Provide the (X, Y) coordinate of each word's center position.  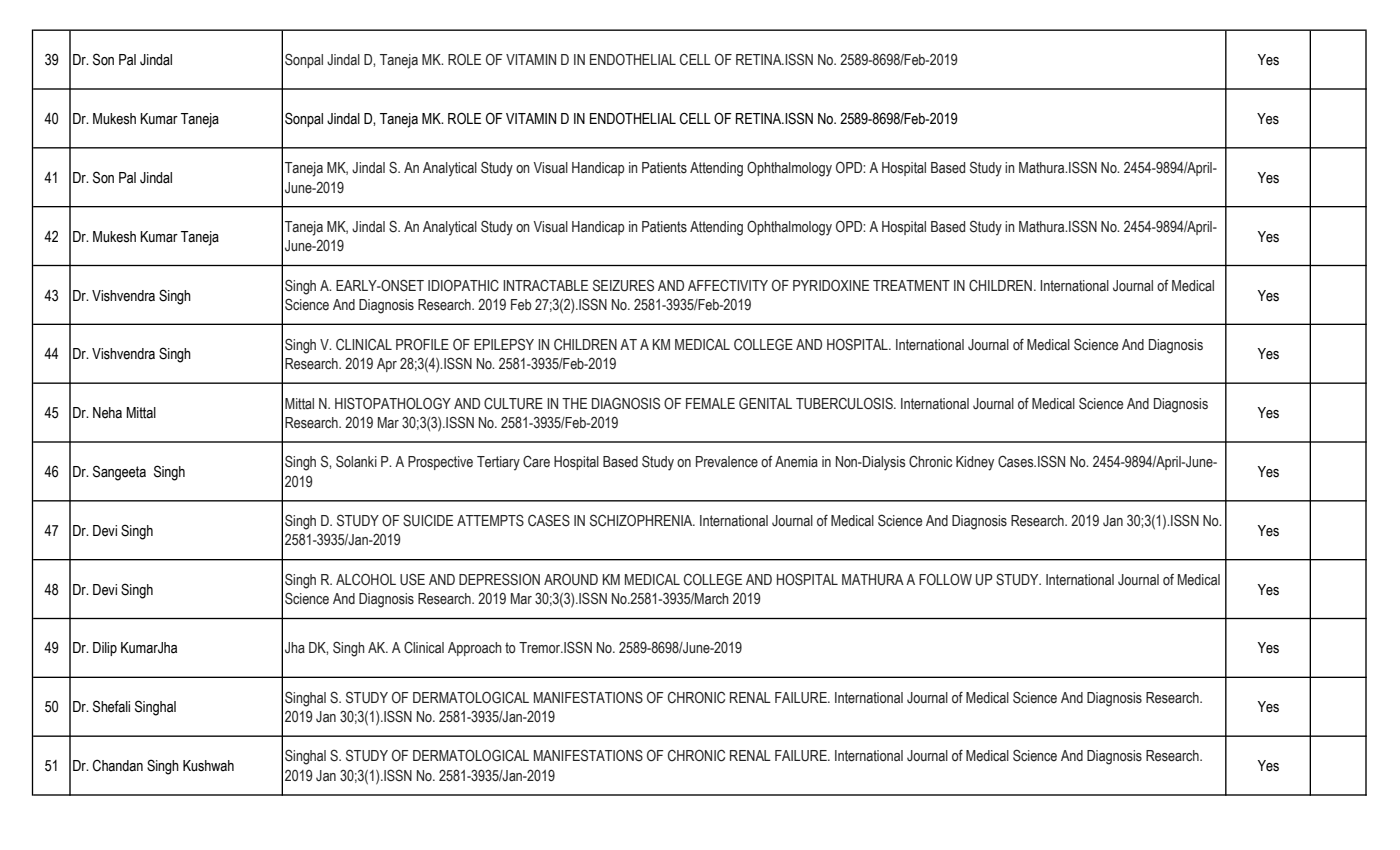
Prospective (440, 463)
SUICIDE (428, 520)
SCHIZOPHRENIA (642, 520)
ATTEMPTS (490, 520)
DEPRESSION (499, 579)
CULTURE (513, 404)
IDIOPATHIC (463, 285)
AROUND (571, 579)
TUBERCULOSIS (845, 403)
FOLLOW (945, 579)
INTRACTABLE (545, 286)
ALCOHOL (366, 579)
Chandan (118, 765)
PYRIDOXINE (831, 285)
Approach (475, 649)
